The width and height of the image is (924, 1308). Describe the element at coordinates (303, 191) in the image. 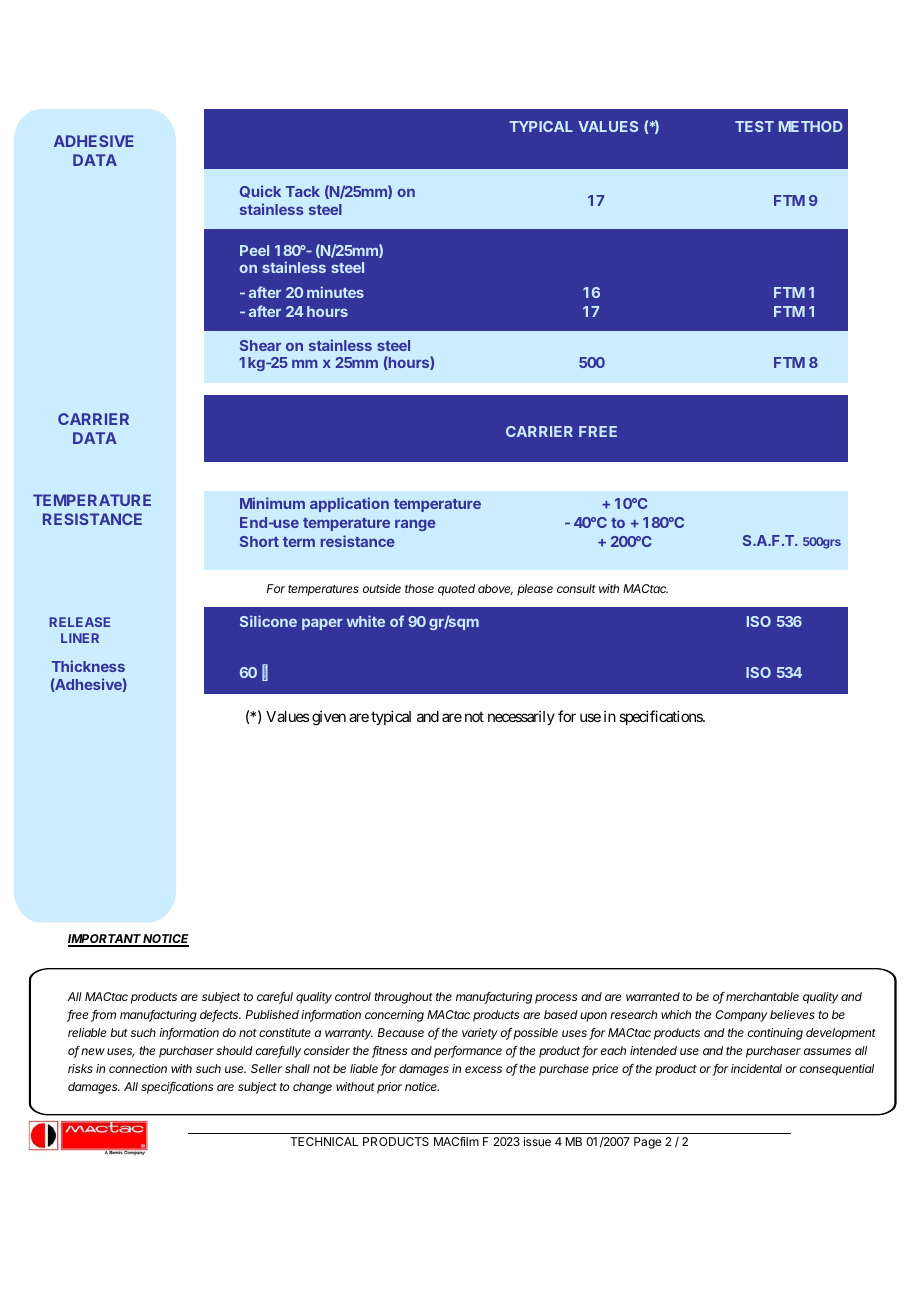

I see `Tack` at that location.
